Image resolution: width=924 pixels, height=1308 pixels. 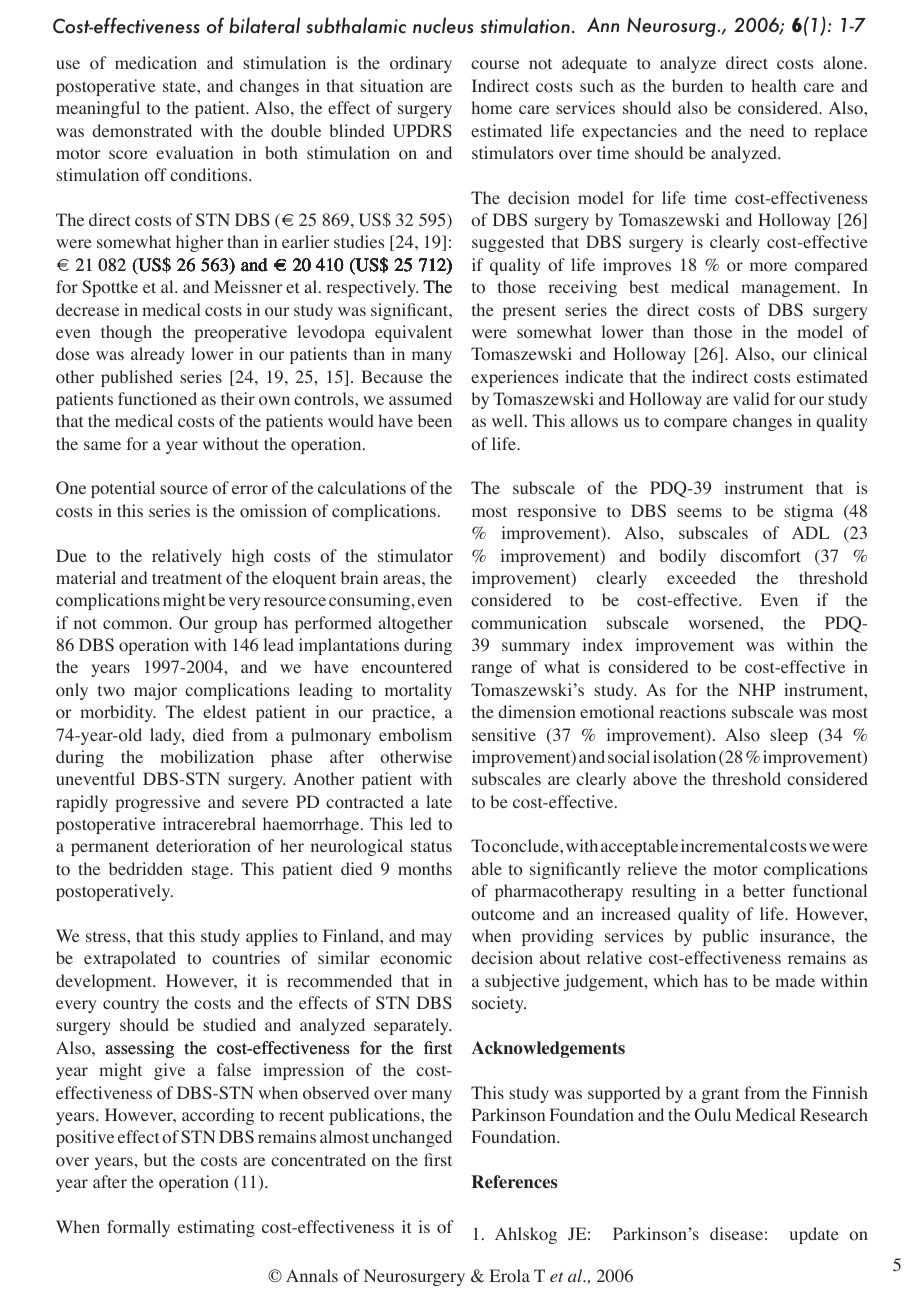 I want to click on worsened, so click(x=723, y=623).
